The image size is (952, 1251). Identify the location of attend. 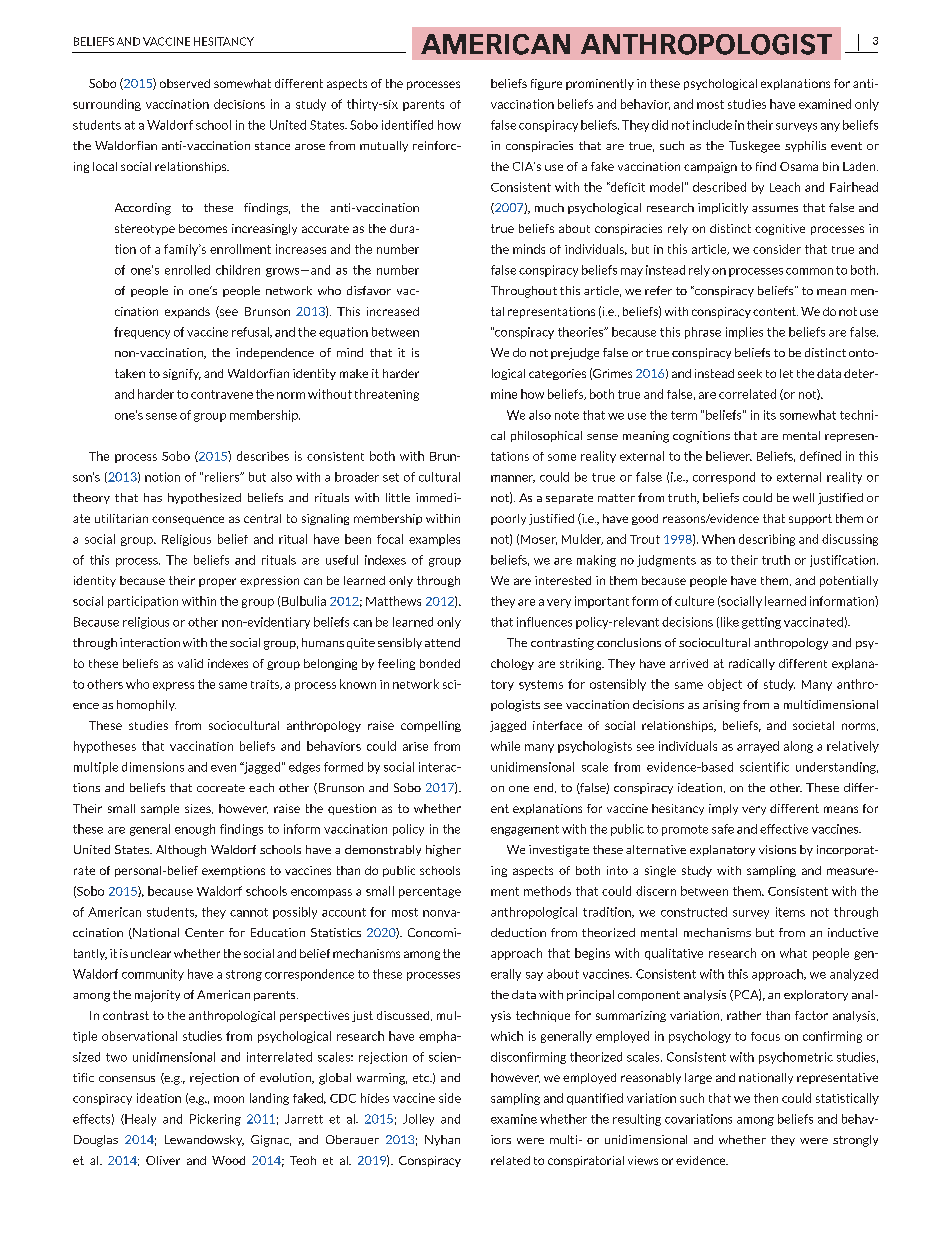
(442, 642).
